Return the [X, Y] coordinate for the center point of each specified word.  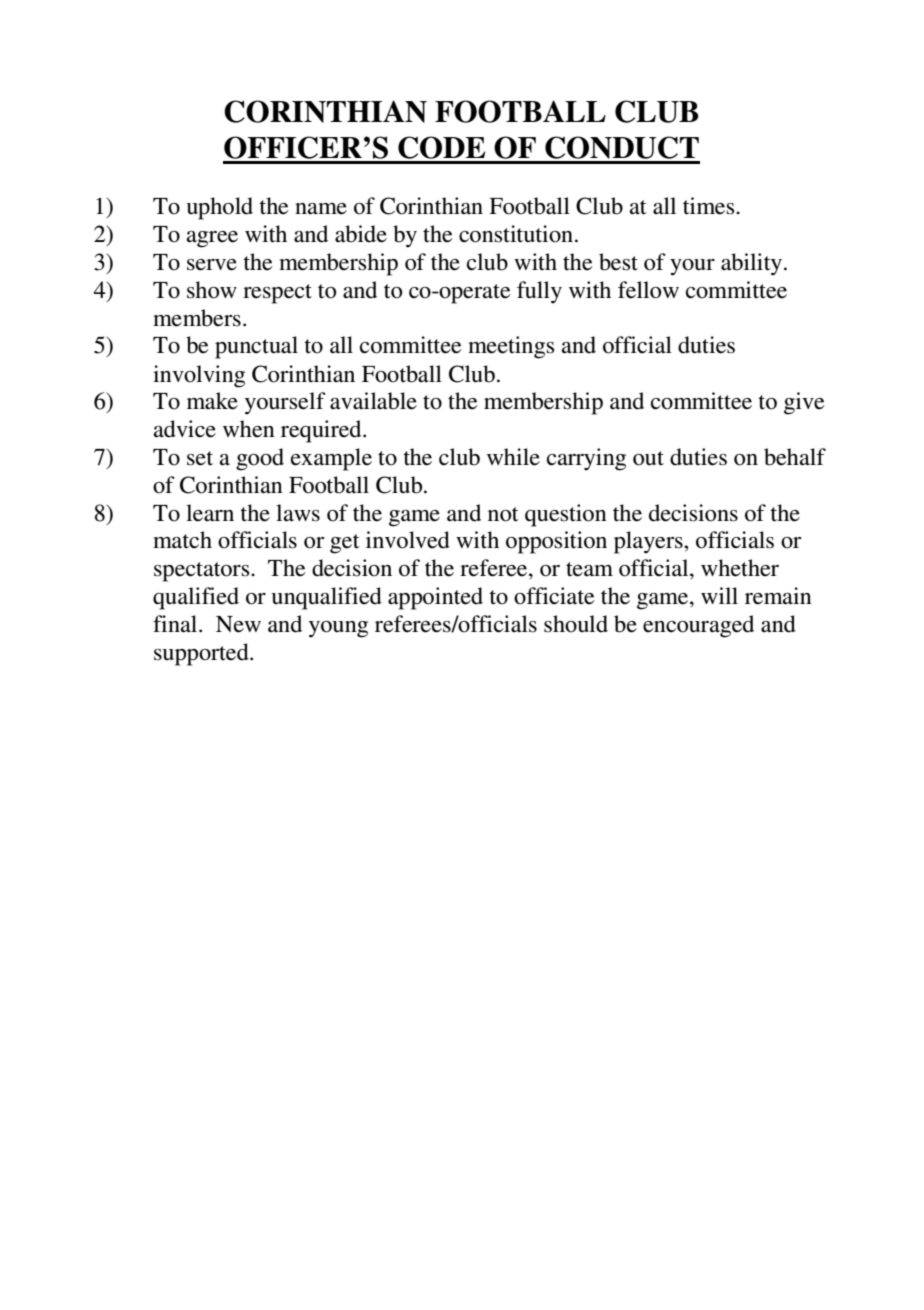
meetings [511, 347]
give [804, 403]
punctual [256, 347]
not [503, 514]
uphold [219, 208]
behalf [795, 457]
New [238, 624]
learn [210, 513]
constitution [517, 234]
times [710, 206]
